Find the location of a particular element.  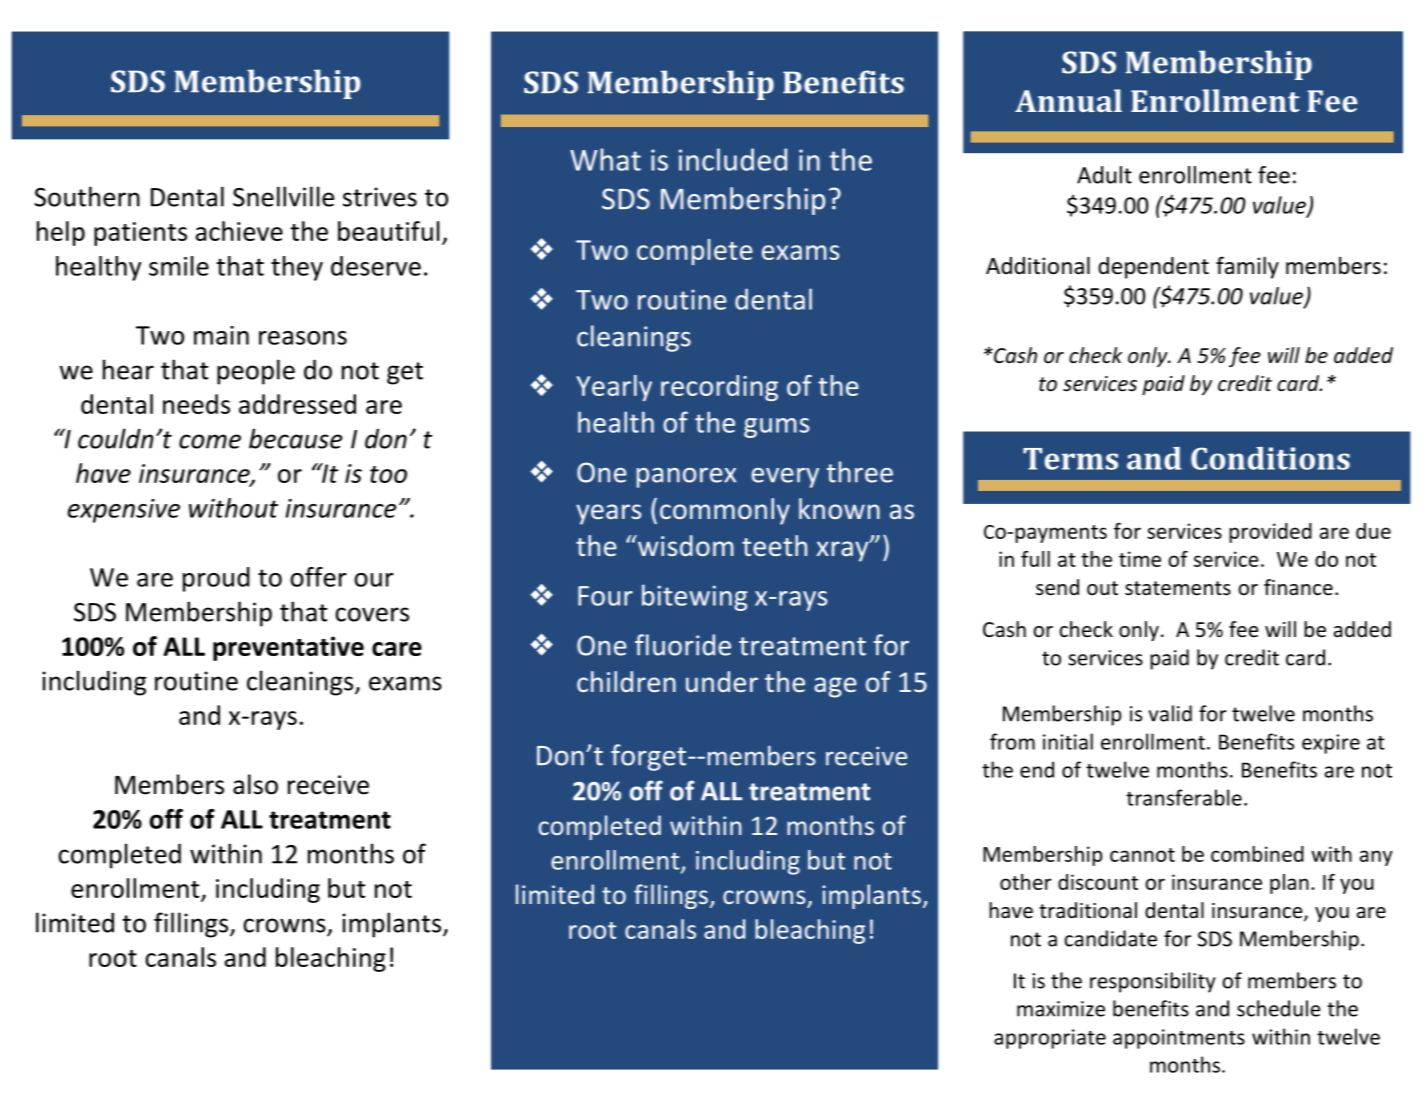

proud is located at coordinates (216, 579).
